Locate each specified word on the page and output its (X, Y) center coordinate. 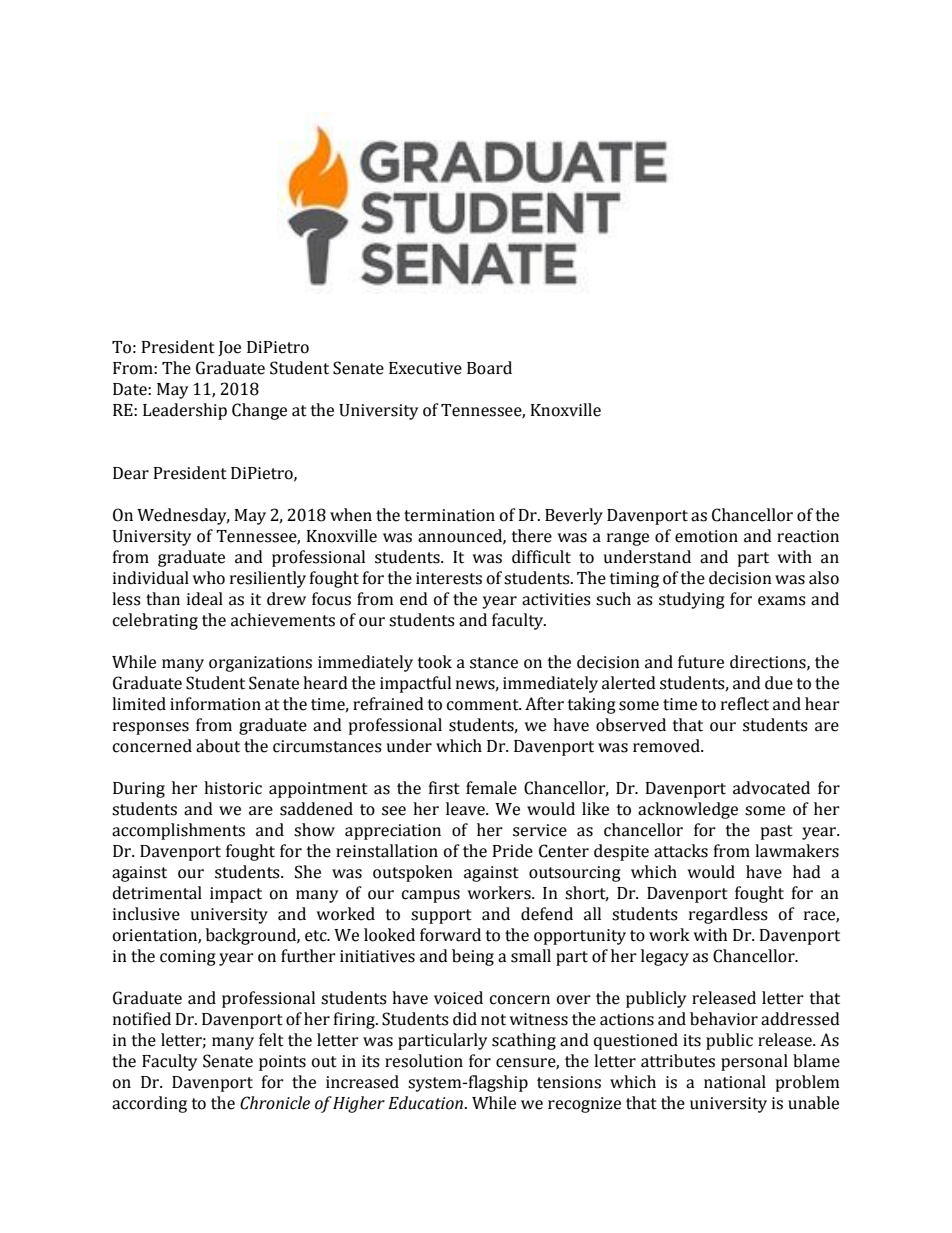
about (218, 746)
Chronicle (275, 1103)
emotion (706, 536)
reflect (745, 704)
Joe (229, 348)
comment (484, 705)
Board (489, 368)
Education (425, 1103)
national (735, 1082)
